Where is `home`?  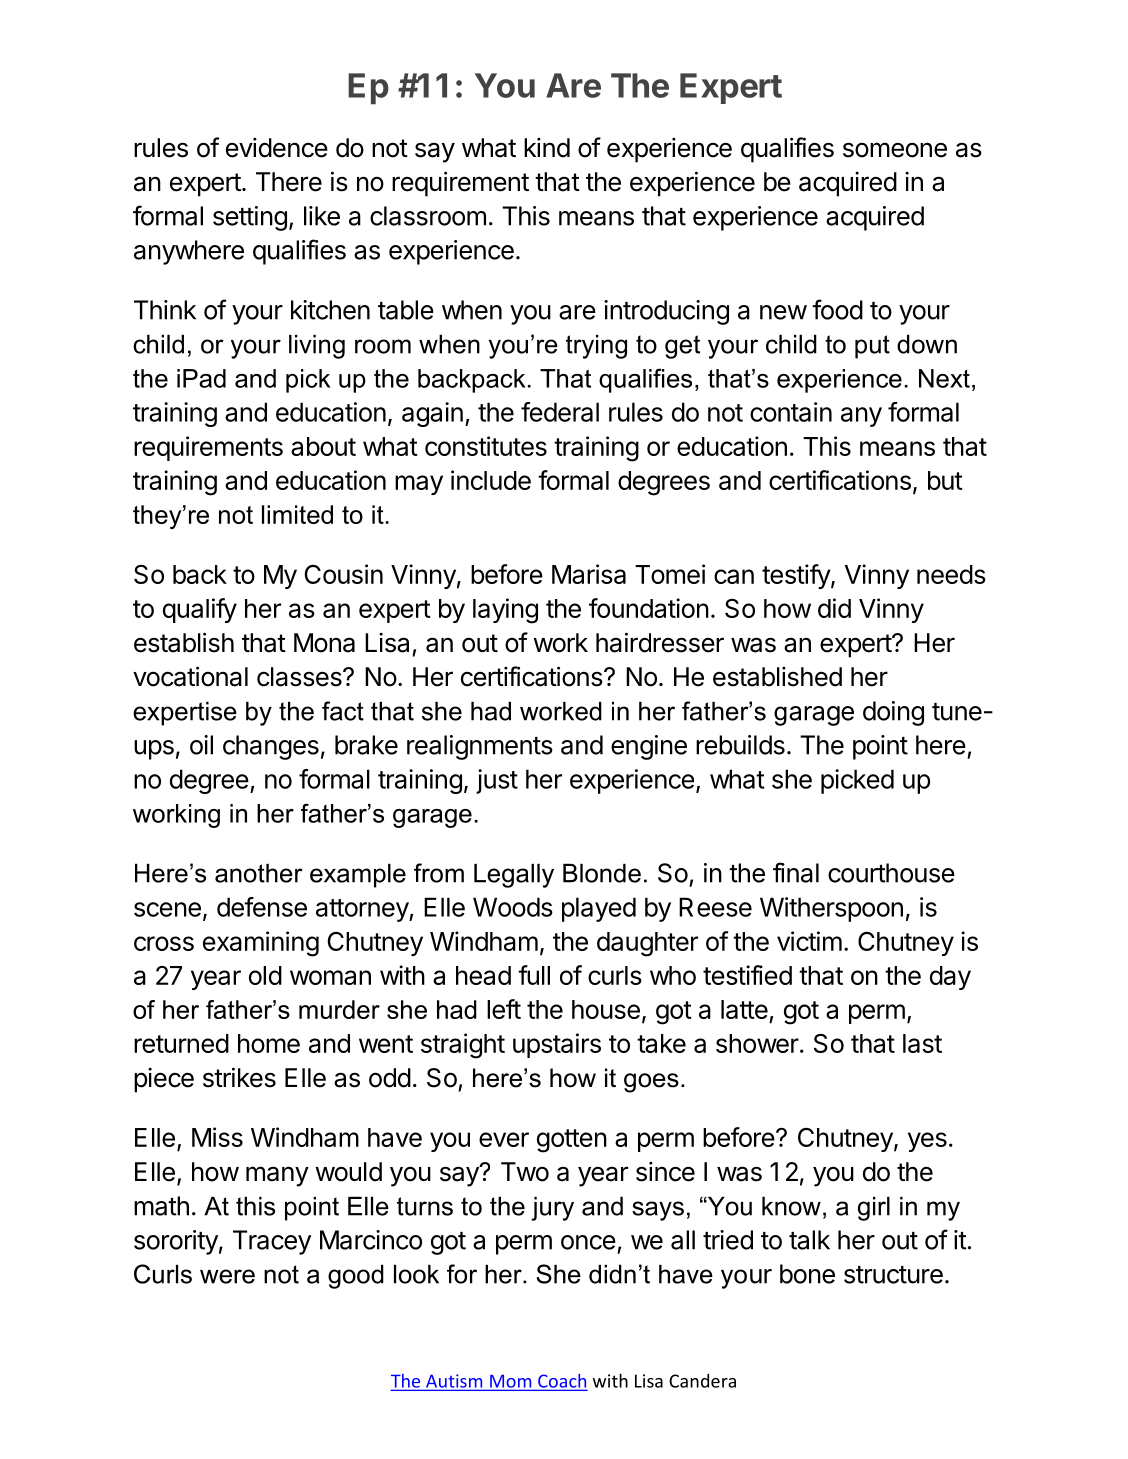 home is located at coordinates (269, 1043).
